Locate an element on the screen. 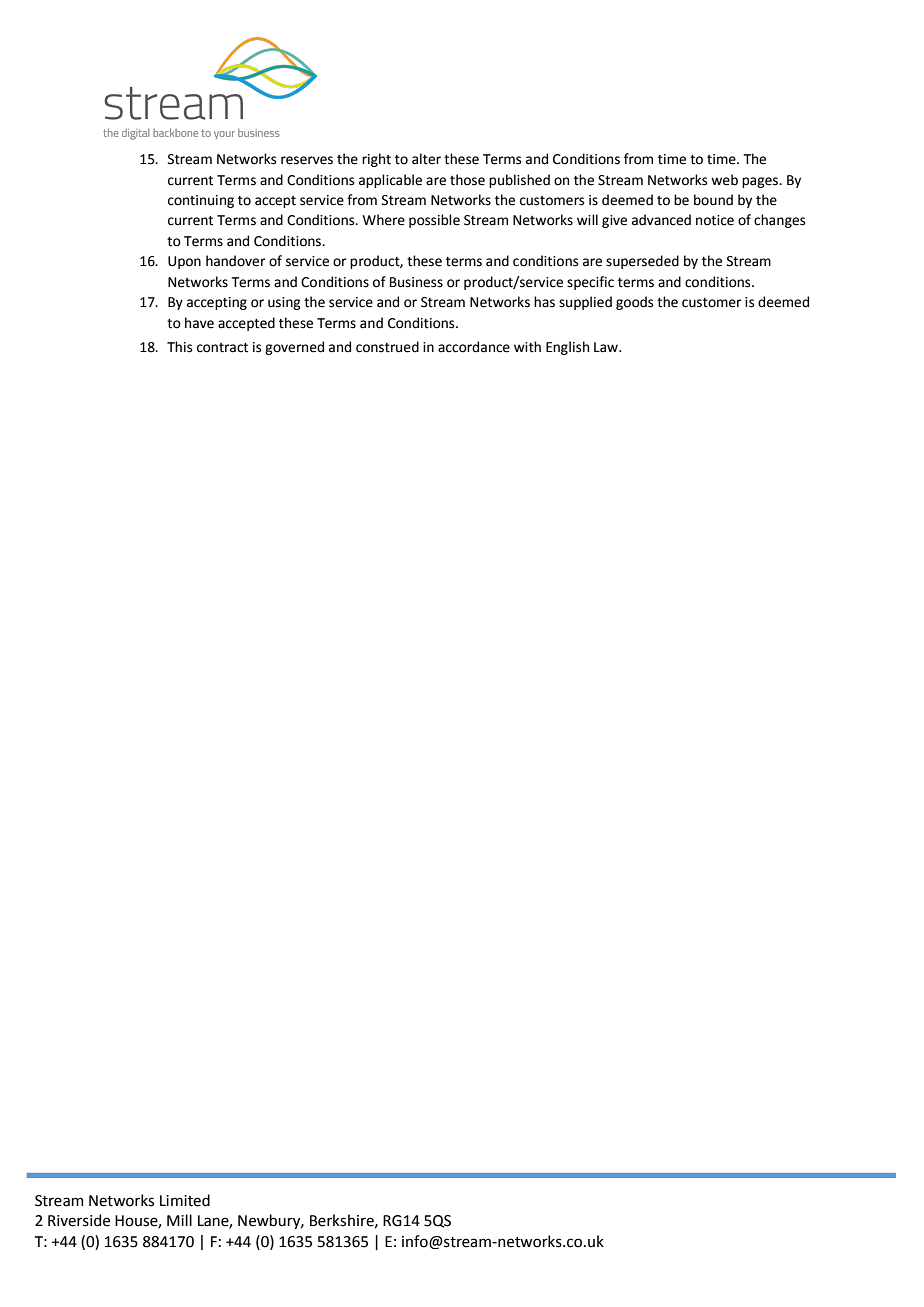 The image size is (924, 1307). Mill is located at coordinates (179, 1220).
